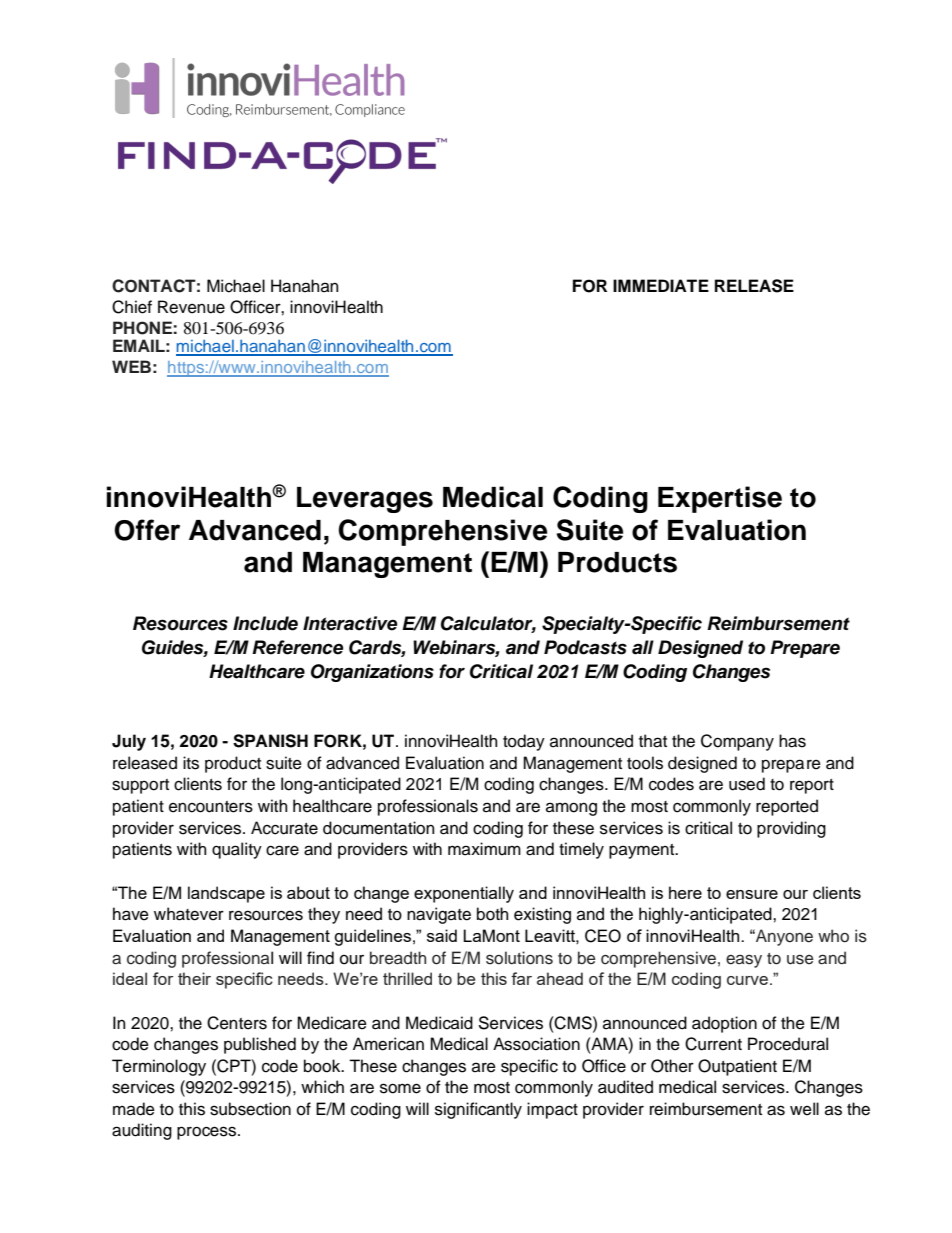 The height and width of the image is (1233, 952). I want to click on Company, so click(737, 742).
